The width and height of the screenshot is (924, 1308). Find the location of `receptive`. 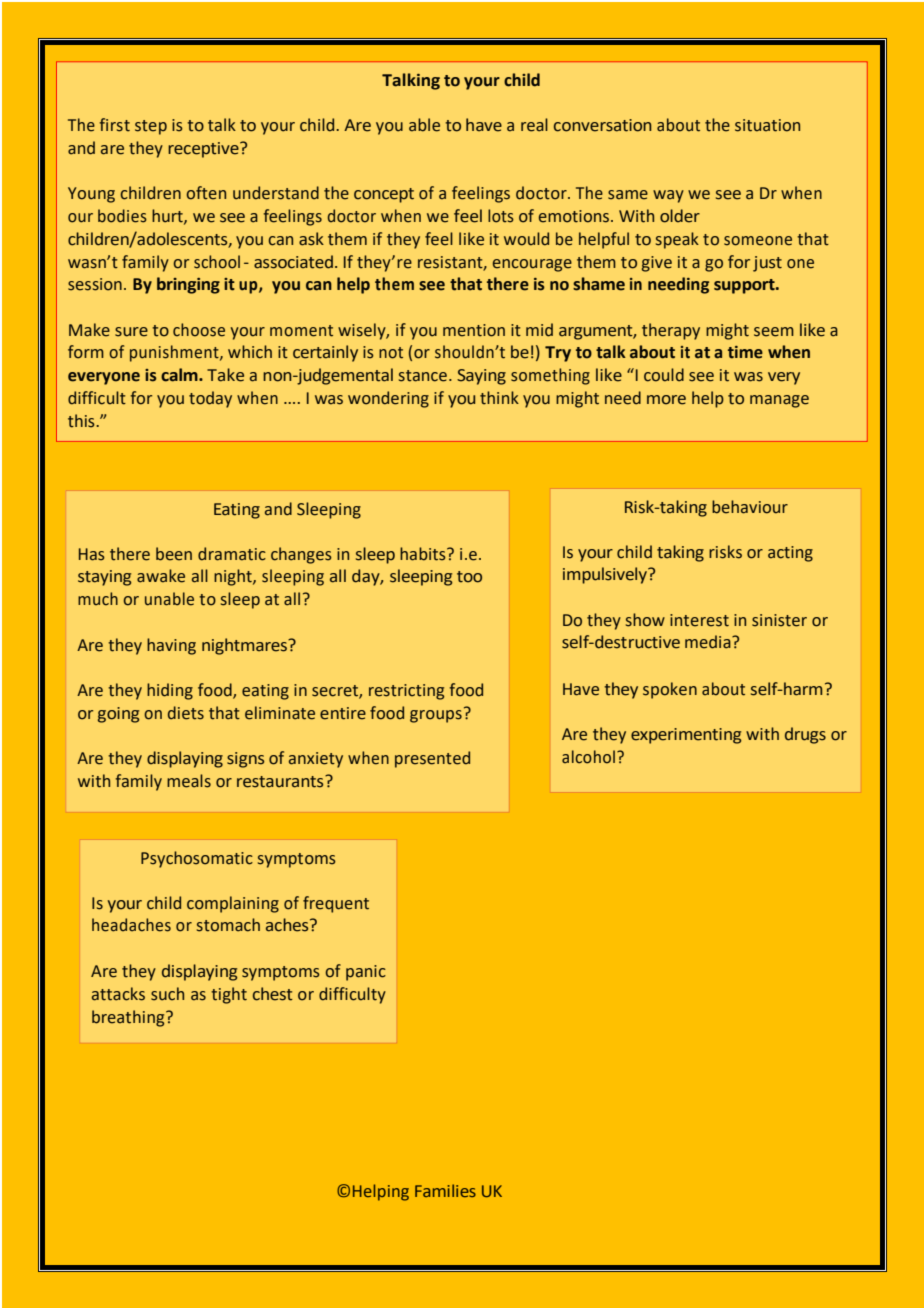

receptive is located at coordinates (204, 150).
